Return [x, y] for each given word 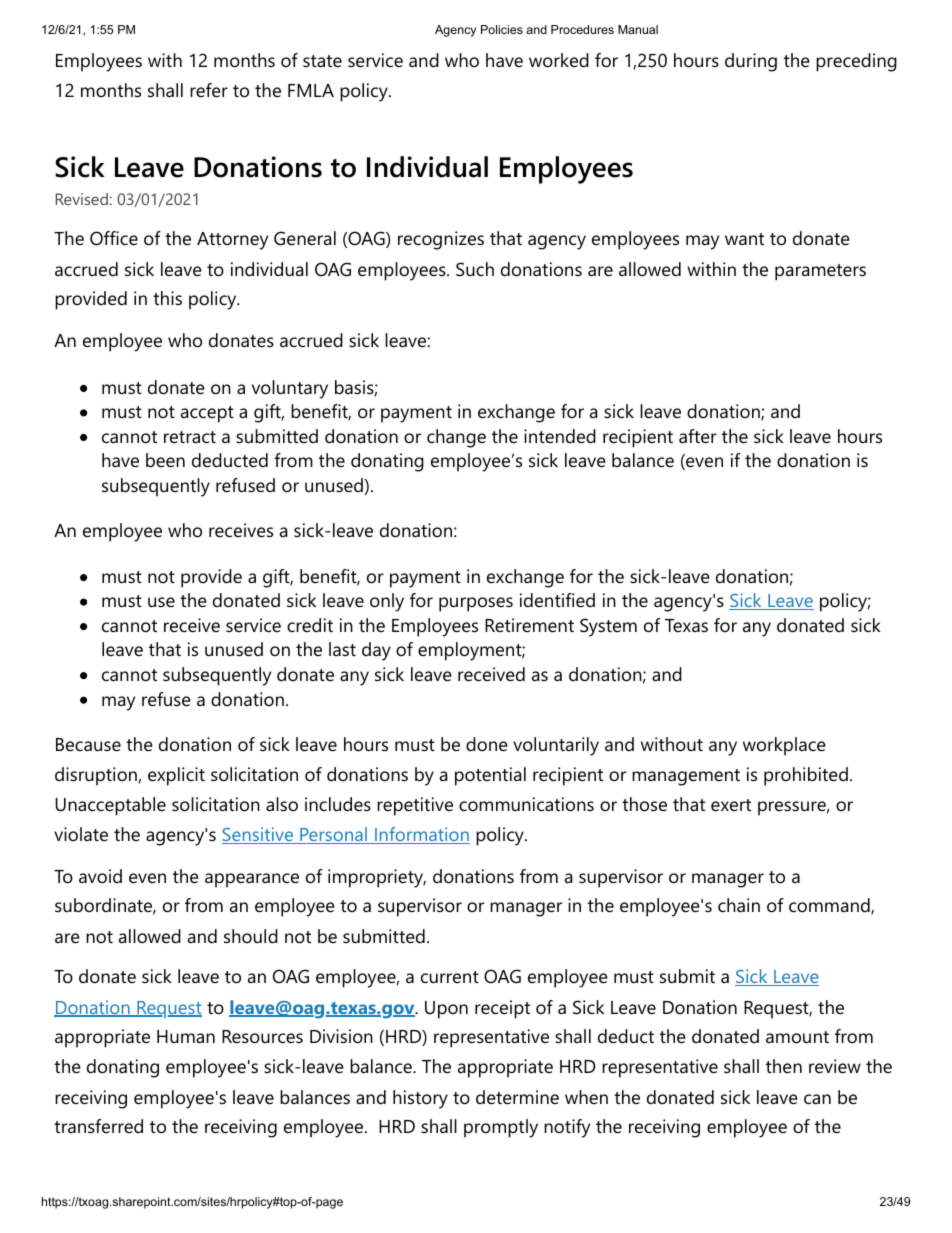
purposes [476, 604]
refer [209, 90]
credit [310, 625]
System [608, 627]
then [784, 1066]
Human [186, 1036]
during [751, 62]
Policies [502, 29]
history [420, 1099]
